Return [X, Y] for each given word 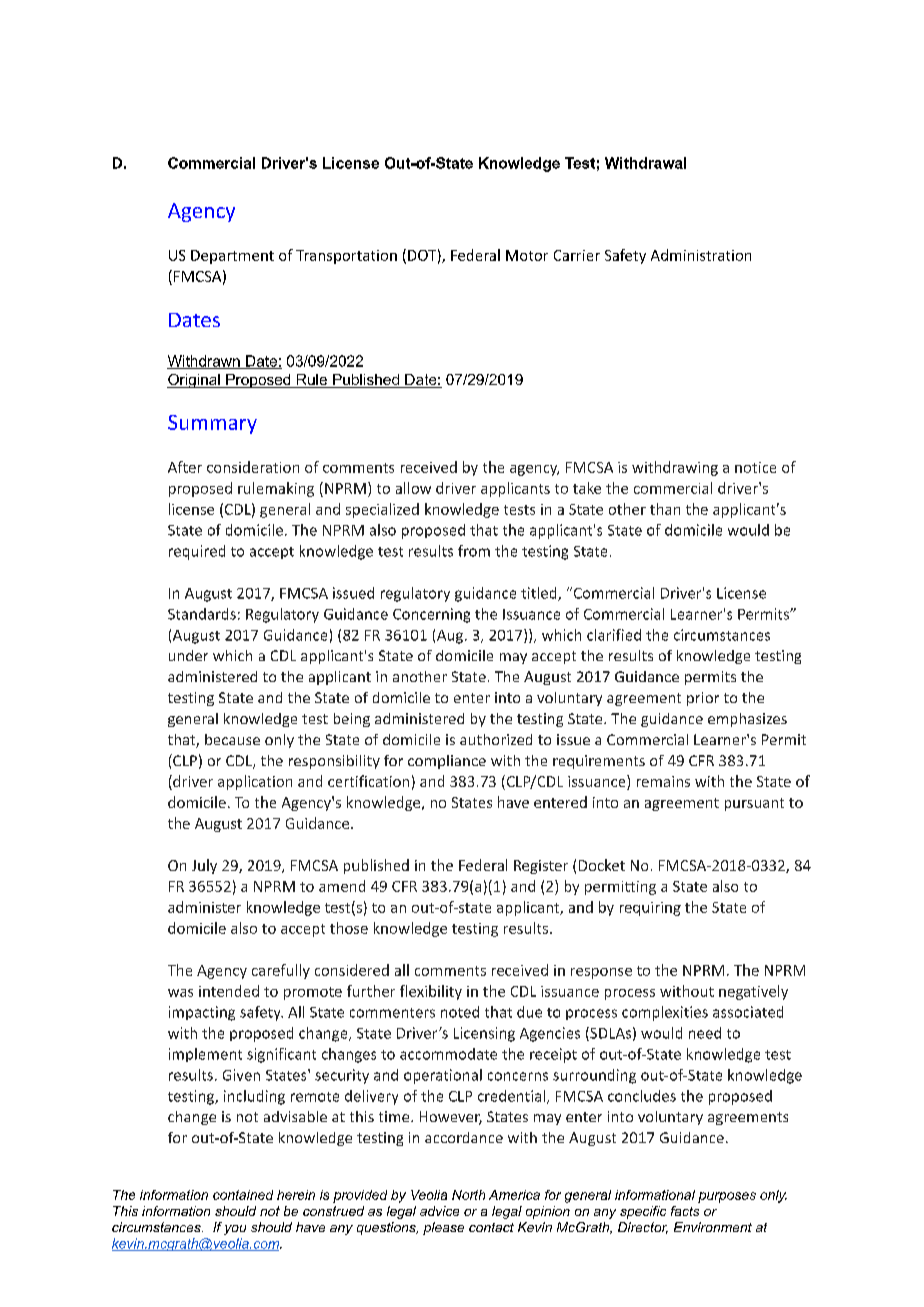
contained [243, 1195]
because [232, 739]
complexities [665, 1013]
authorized [496, 739]
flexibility [431, 992]
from [474, 551]
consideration [253, 467]
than [665, 509]
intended [229, 991]
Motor [527, 255]
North [468, 1195]
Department [232, 257]
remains [663, 781]
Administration [701, 255]
